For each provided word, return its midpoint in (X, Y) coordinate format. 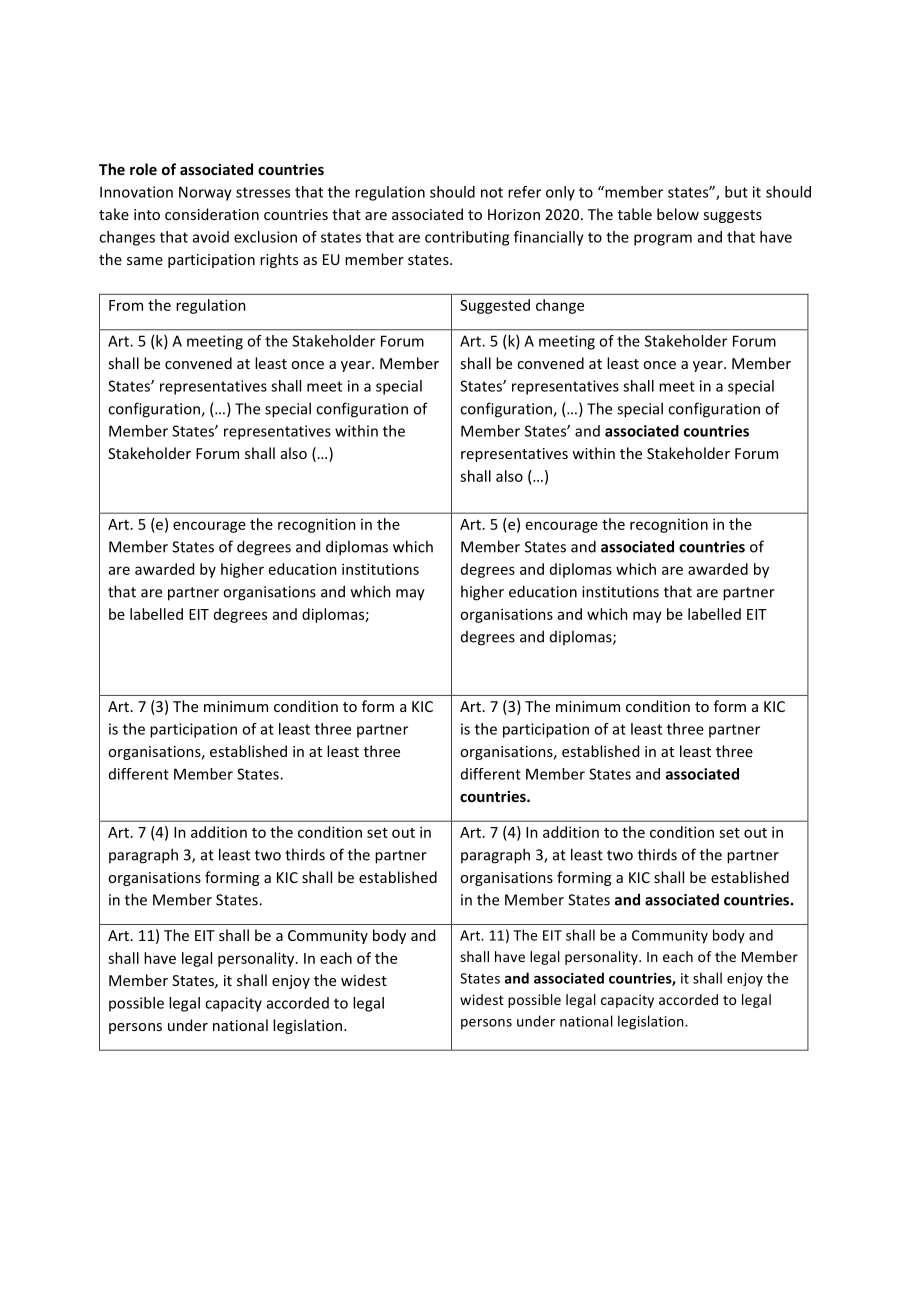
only (560, 193)
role (143, 169)
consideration (212, 214)
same (145, 261)
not (492, 192)
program (663, 240)
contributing (467, 238)
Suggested (495, 306)
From (126, 305)
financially (549, 238)
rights (279, 260)
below (678, 214)
